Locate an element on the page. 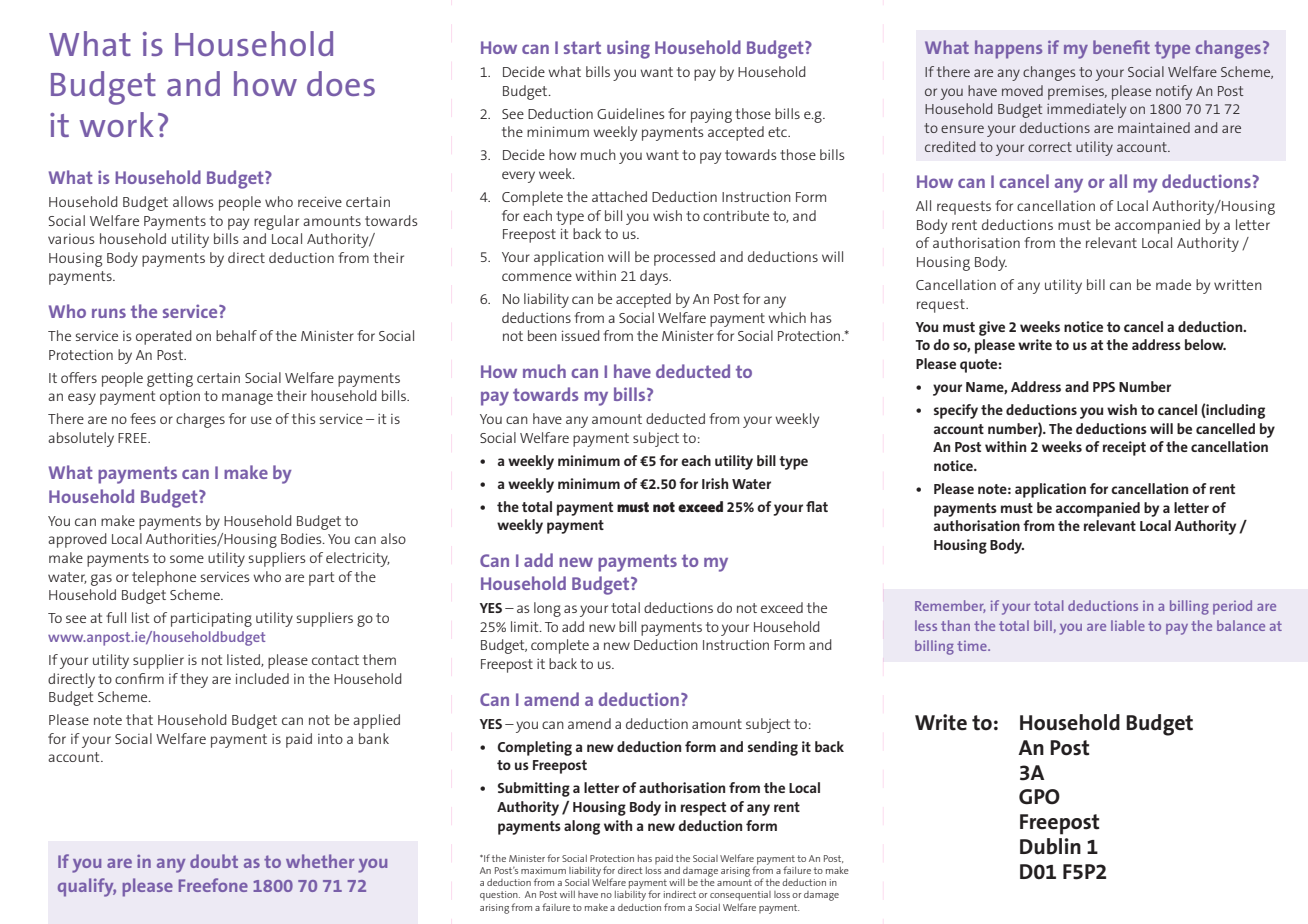 The image size is (1308, 924). limit is located at coordinates (526, 626).
